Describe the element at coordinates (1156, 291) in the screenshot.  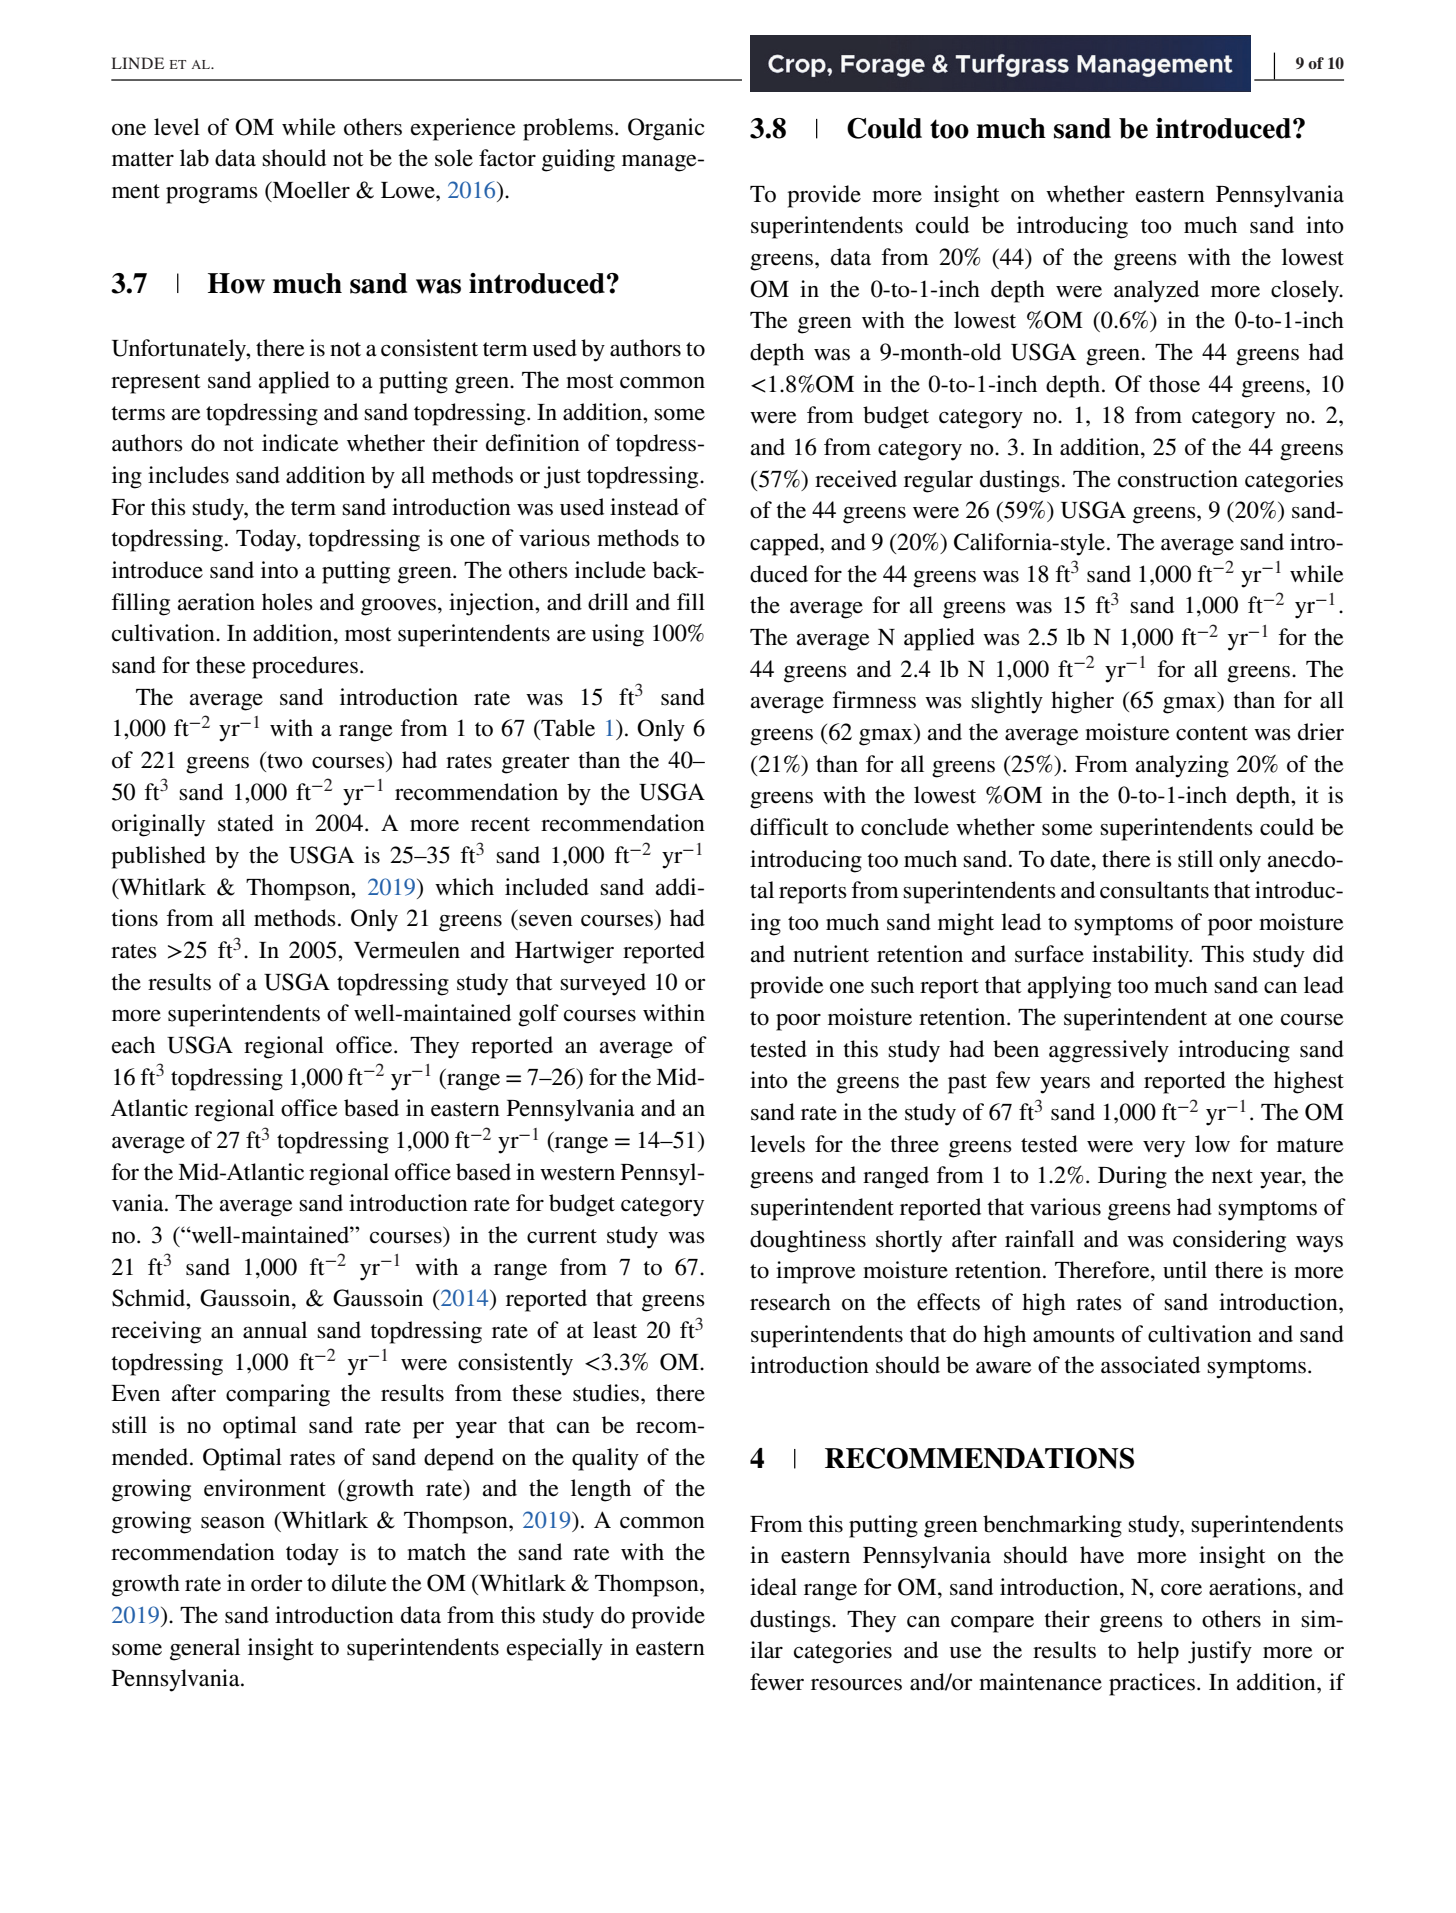
I see `analyzed` at that location.
